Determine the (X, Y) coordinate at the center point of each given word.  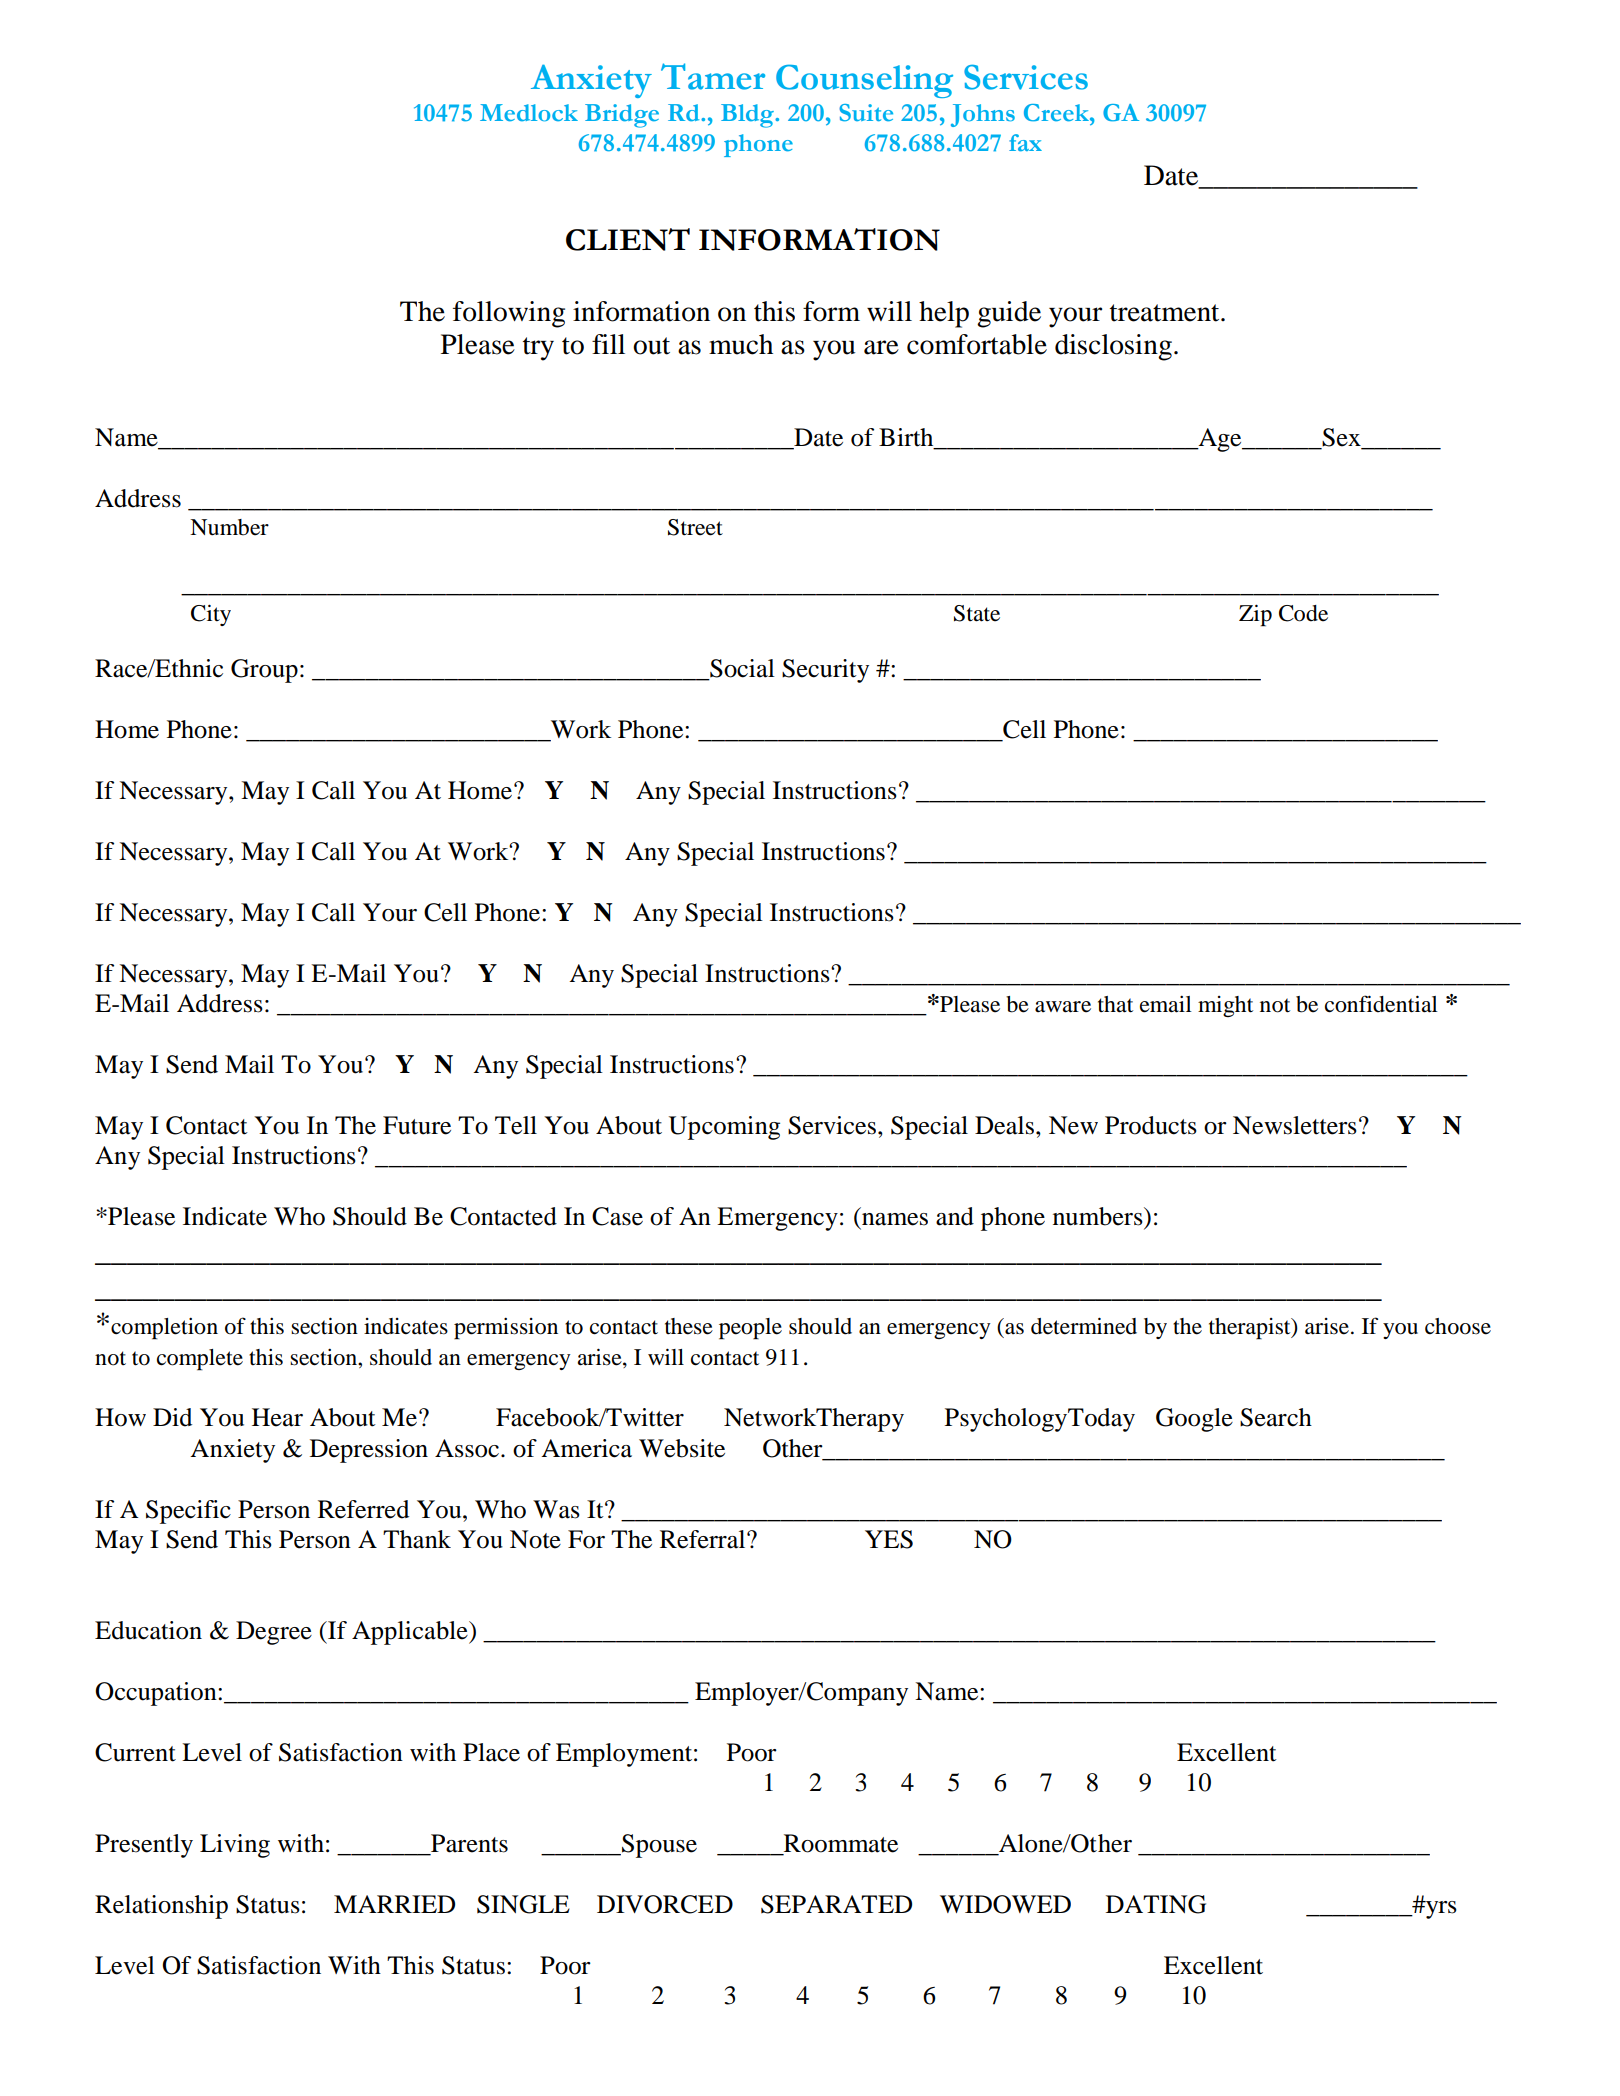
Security (825, 671)
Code (1303, 613)
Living (235, 1846)
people (750, 1329)
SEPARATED (836, 1904)
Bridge (622, 116)
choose (1458, 1326)
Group (264, 671)
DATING (1156, 1904)
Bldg (748, 116)
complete (200, 1360)
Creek (1057, 113)
